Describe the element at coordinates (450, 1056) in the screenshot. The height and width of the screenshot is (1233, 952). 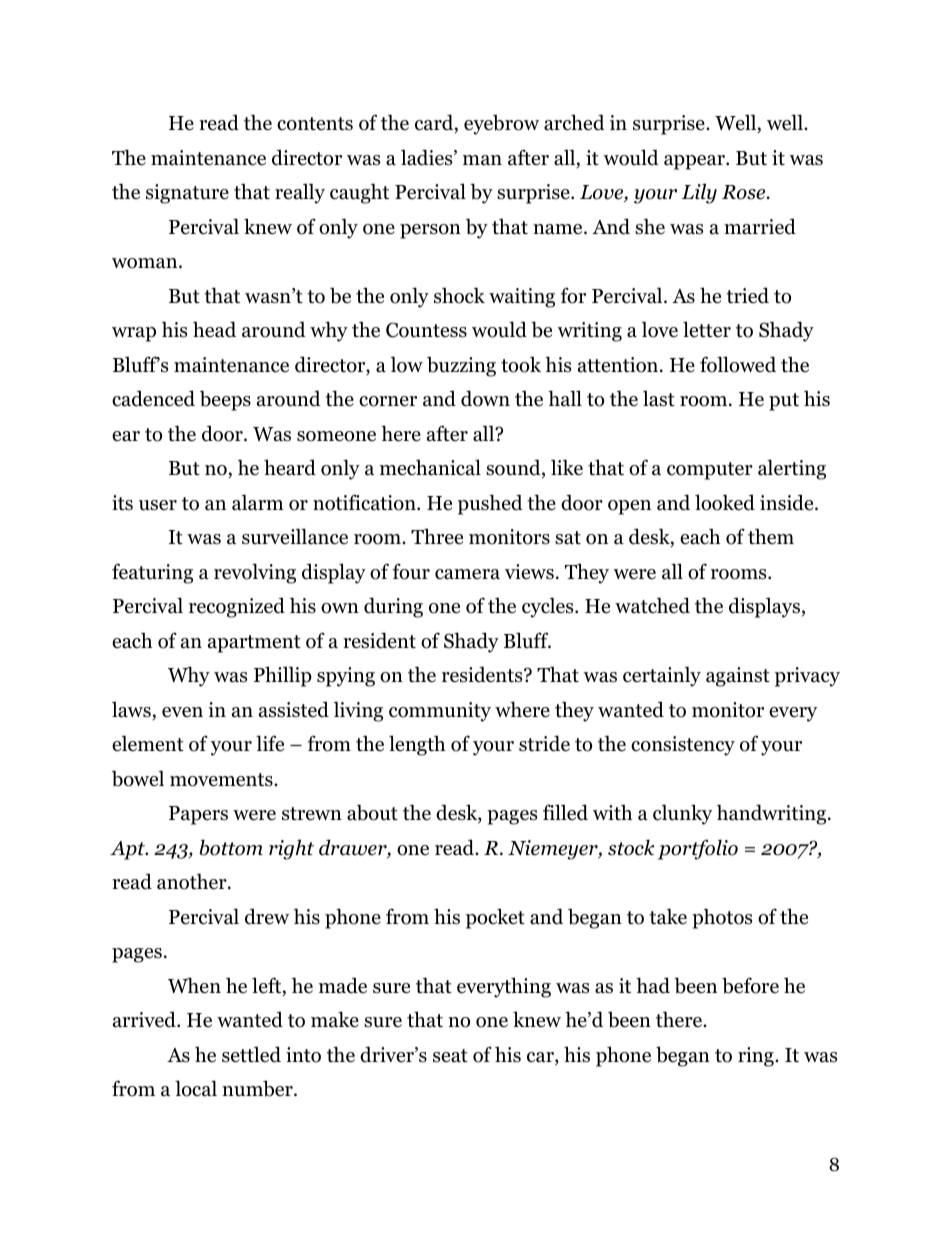
I see `seat` at that location.
